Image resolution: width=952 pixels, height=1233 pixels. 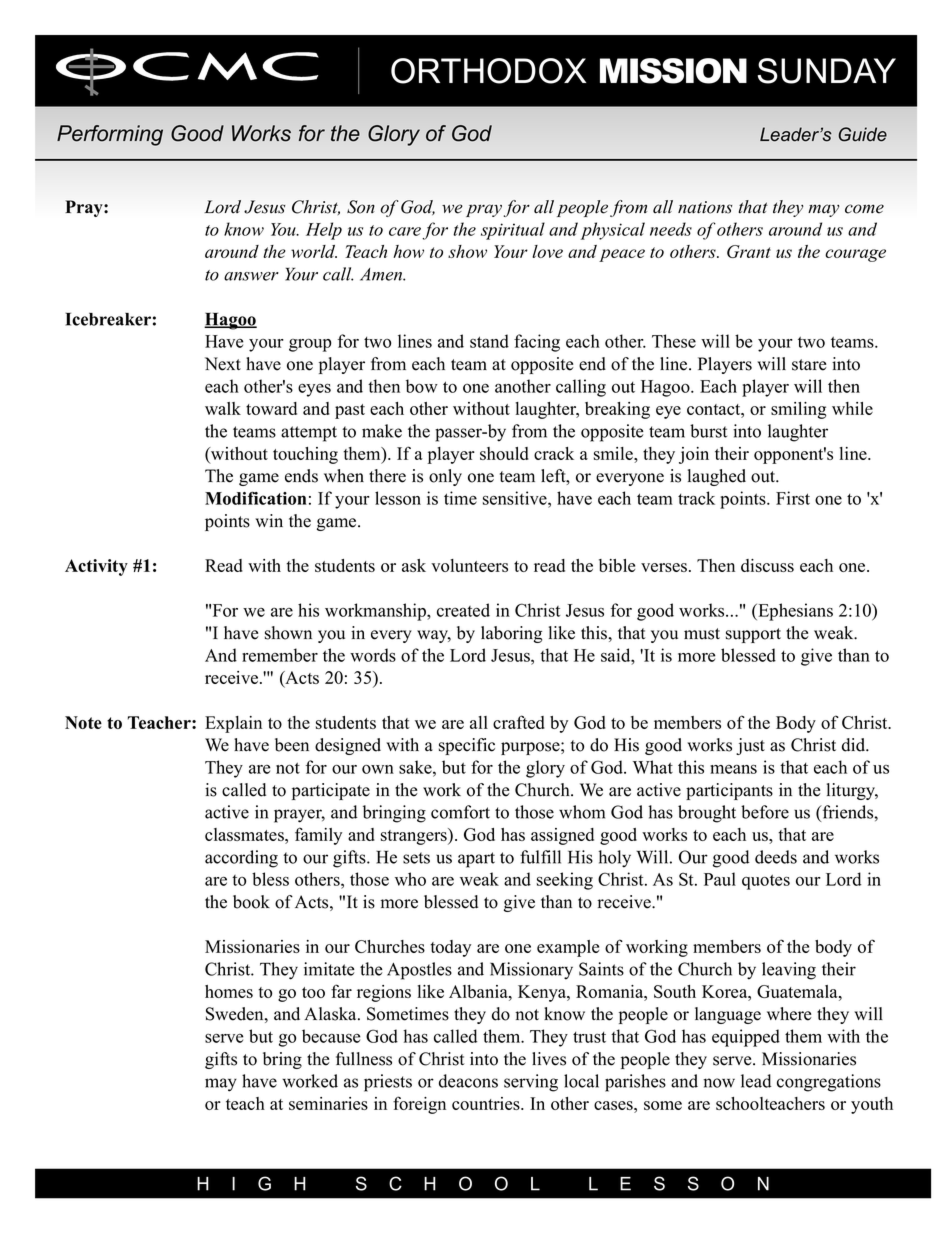 I want to click on discuss, so click(x=767, y=565).
